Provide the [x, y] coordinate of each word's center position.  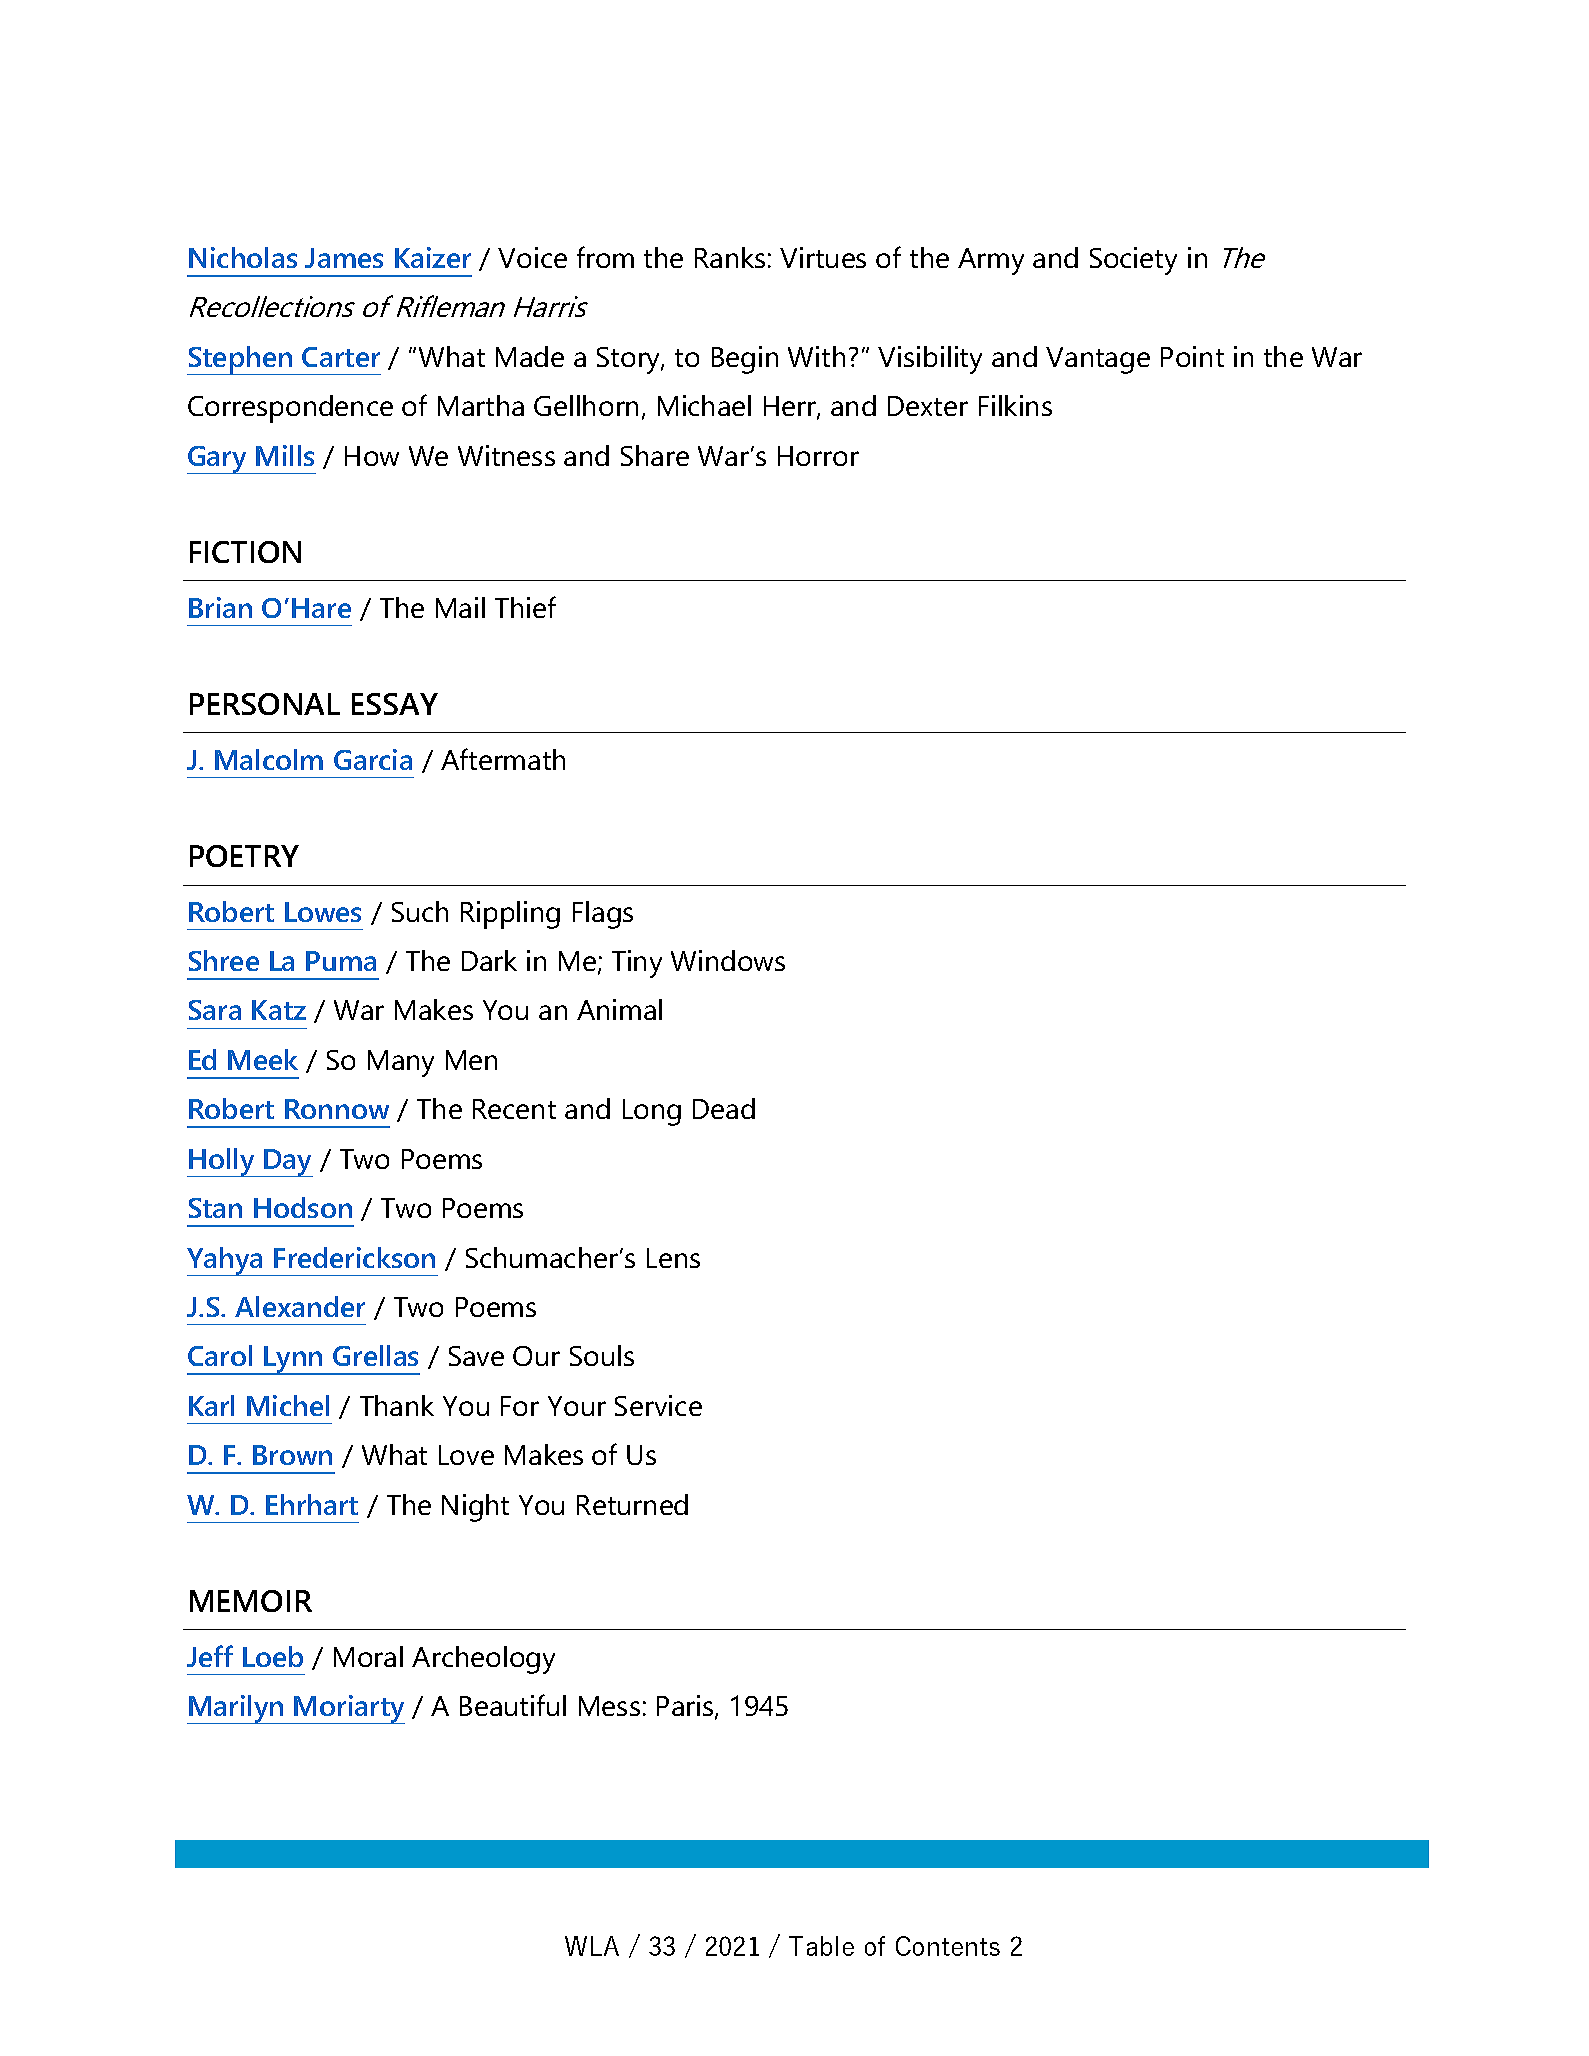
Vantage [1098, 360]
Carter [341, 357]
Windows [728, 960]
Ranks [730, 257]
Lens [673, 1258]
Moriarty [349, 1709]
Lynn [294, 1360]
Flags [603, 915]
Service [658, 1405]
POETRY [244, 856]
